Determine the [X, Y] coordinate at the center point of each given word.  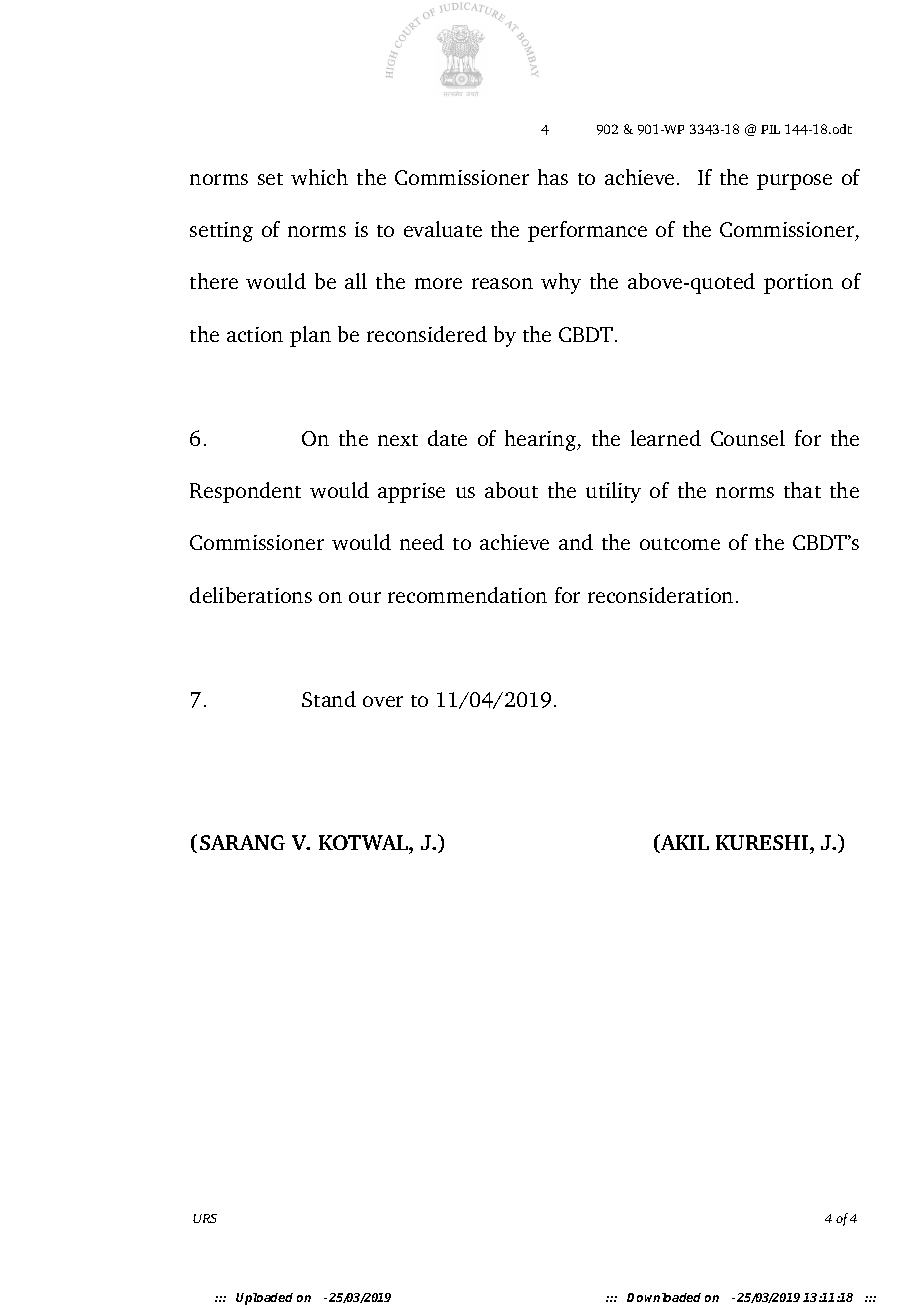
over [383, 701]
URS [205, 1218]
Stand [329, 699]
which [319, 177]
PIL [770, 129]
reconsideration [660, 595]
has [553, 177]
